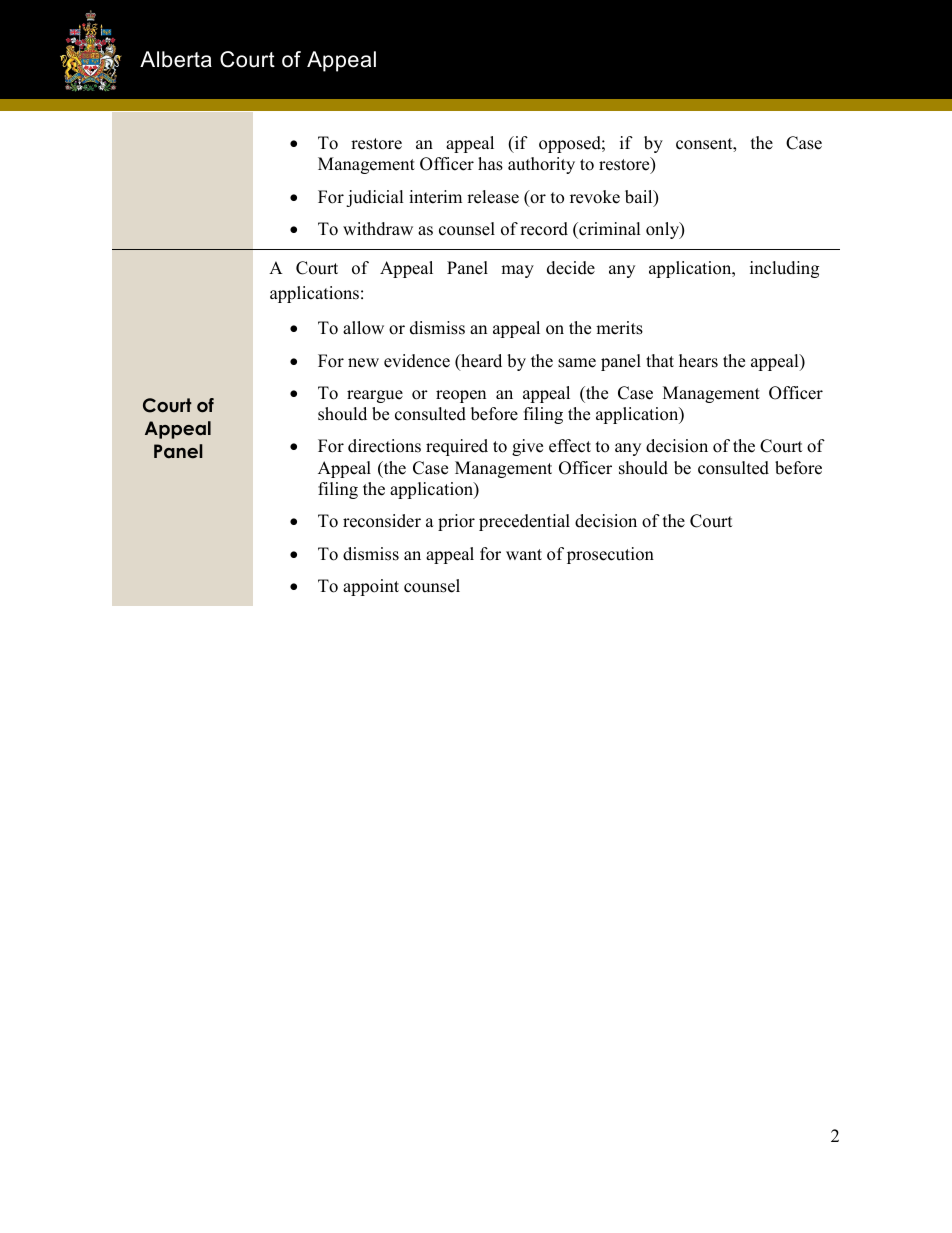 The width and height of the screenshot is (952, 1233). What do you see at coordinates (784, 269) in the screenshot?
I see `including` at bounding box center [784, 269].
